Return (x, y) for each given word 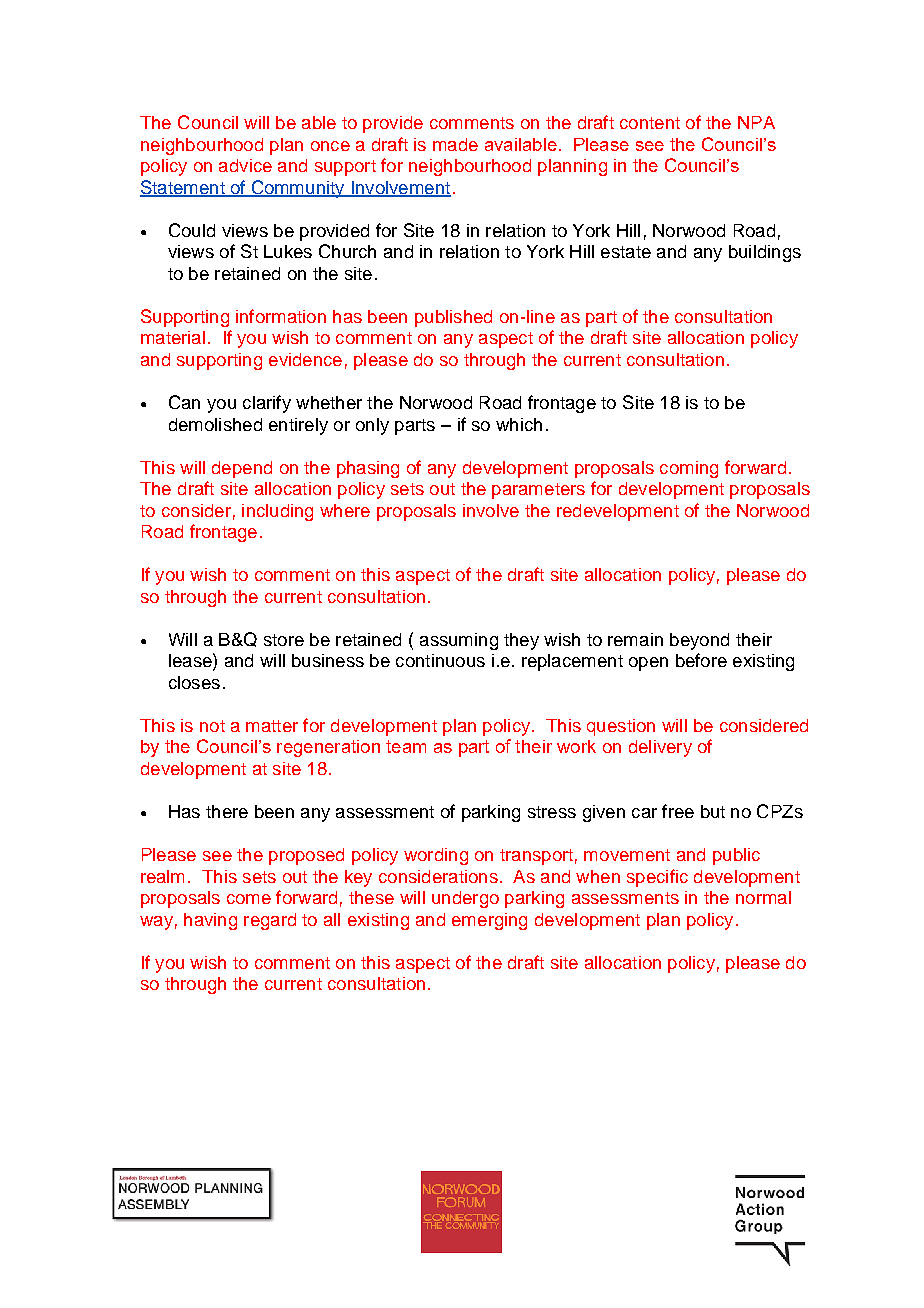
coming (689, 469)
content (650, 123)
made (455, 144)
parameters (538, 491)
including (277, 512)
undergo (465, 899)
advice (245, 165)
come (249, 899)
